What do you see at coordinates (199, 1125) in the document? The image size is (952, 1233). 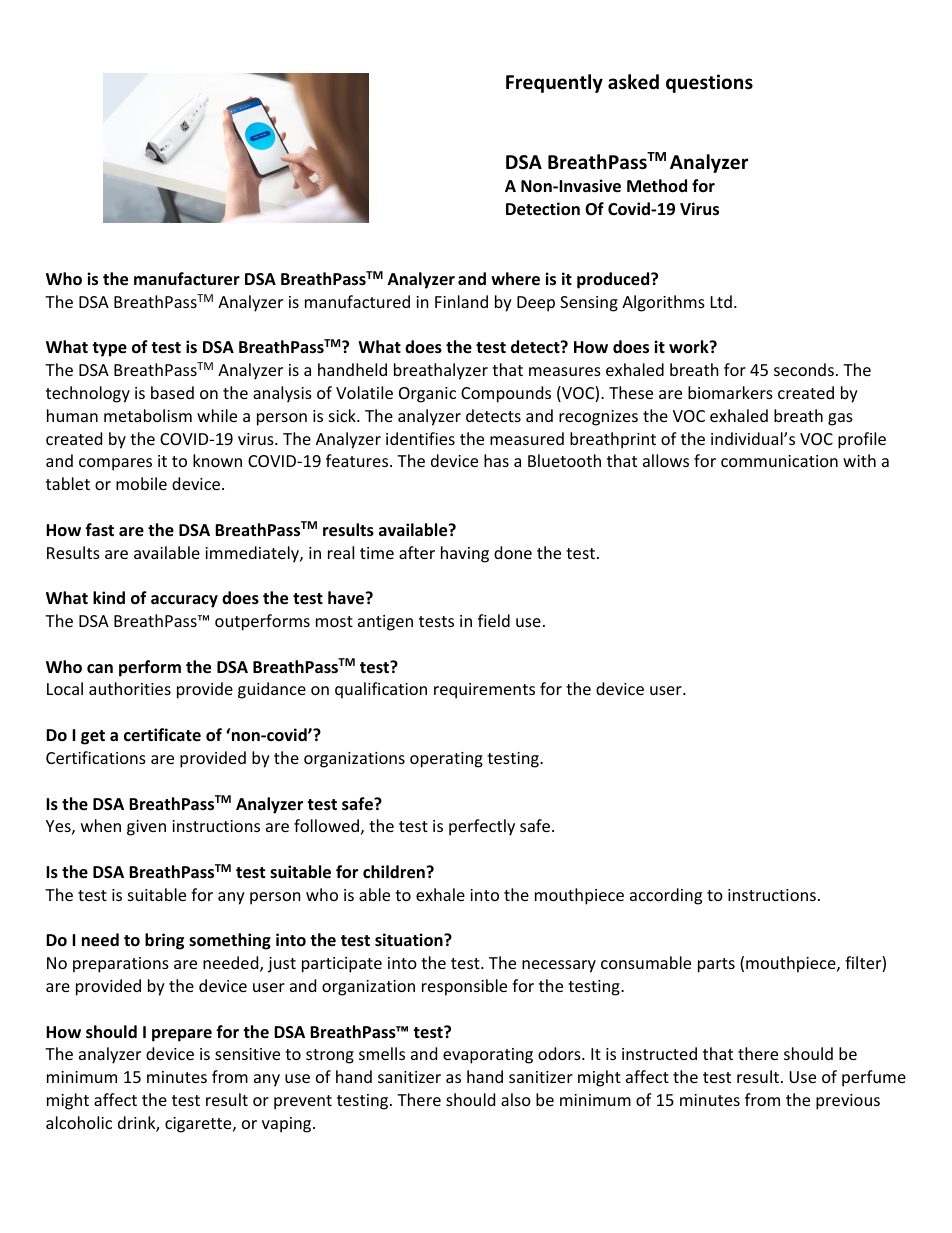 I see `cigarette` at bounding box center [199, 1125].
